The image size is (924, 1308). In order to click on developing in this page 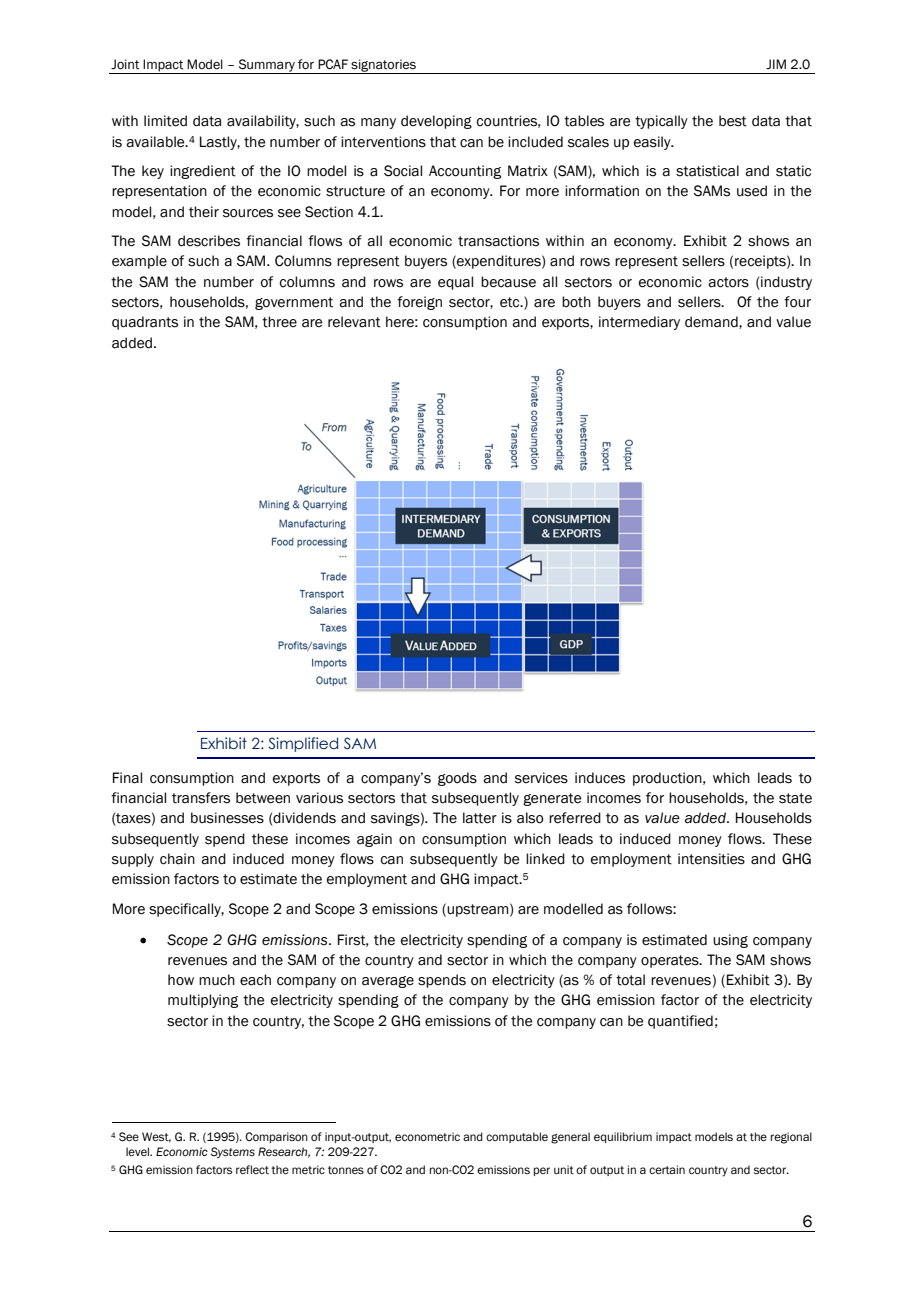, I will do `click(436, 122)`.
